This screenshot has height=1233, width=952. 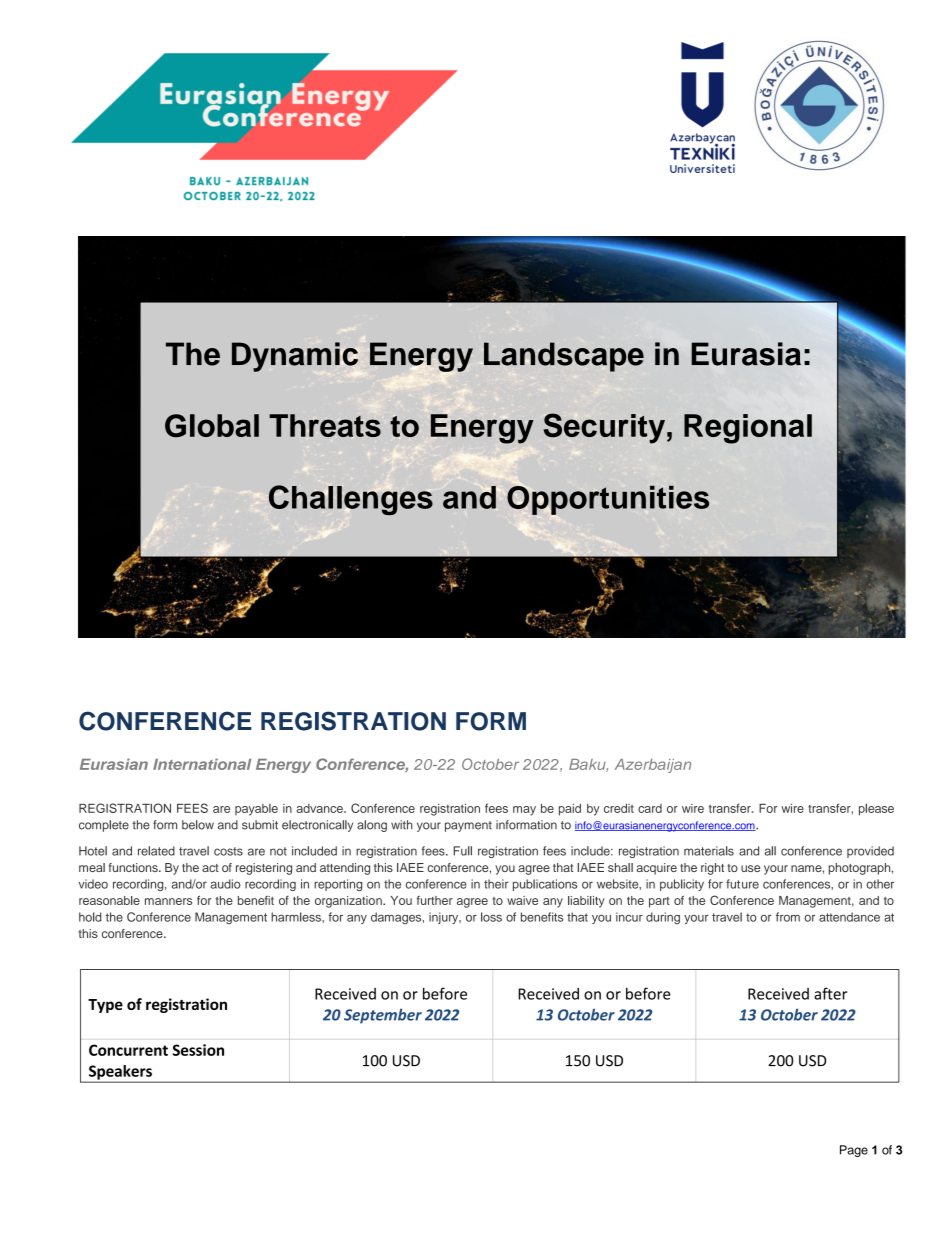 What do you see at coordinates (748, 429) in the screenshot?
I see `Regional` at bounding box center [748, 429].
